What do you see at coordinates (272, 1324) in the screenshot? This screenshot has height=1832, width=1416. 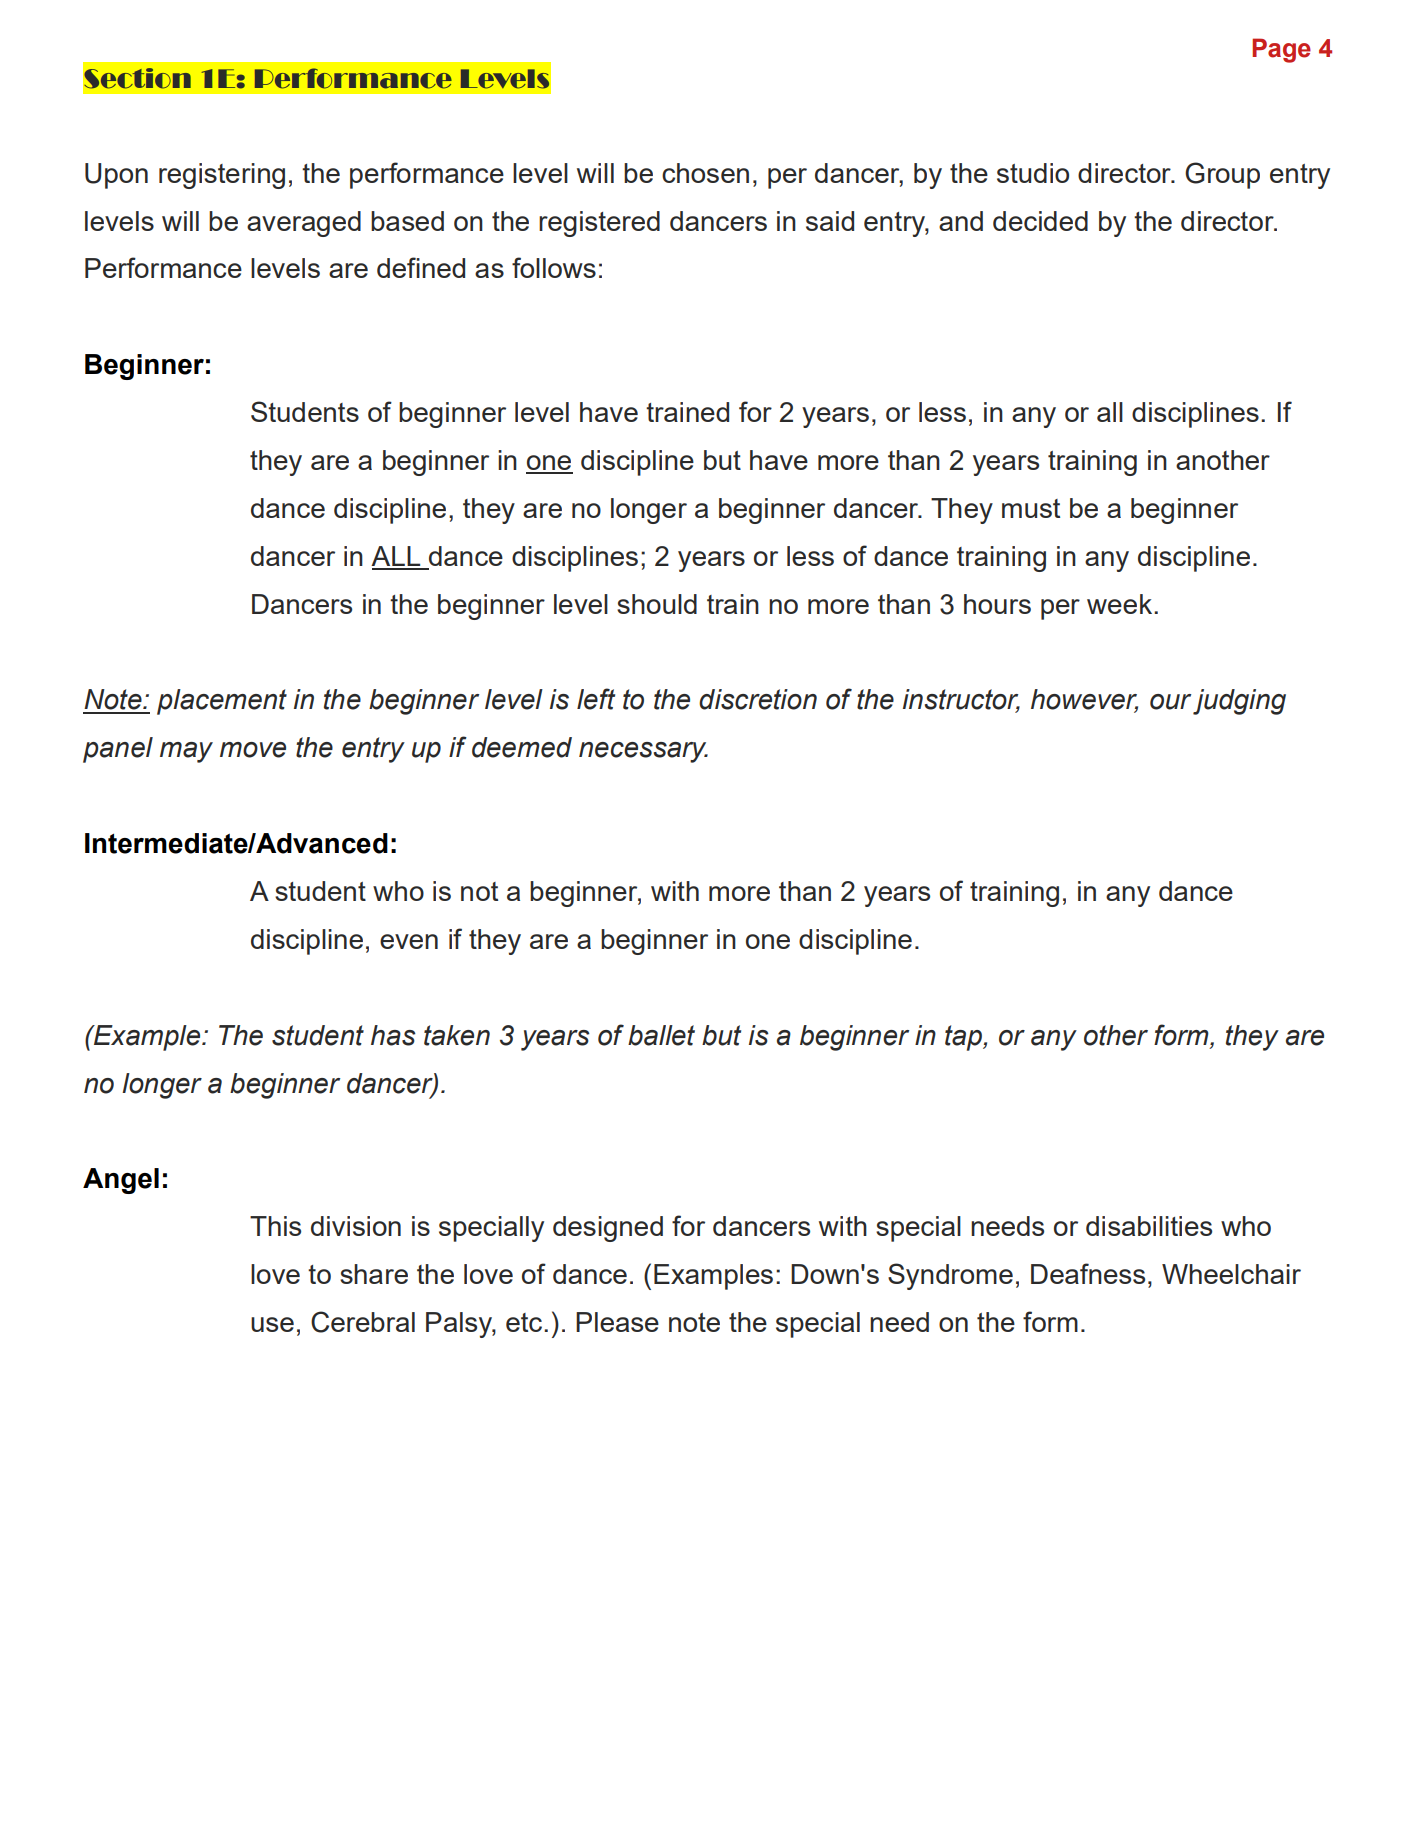 I see `use` at bounding box center [272, 1324].
